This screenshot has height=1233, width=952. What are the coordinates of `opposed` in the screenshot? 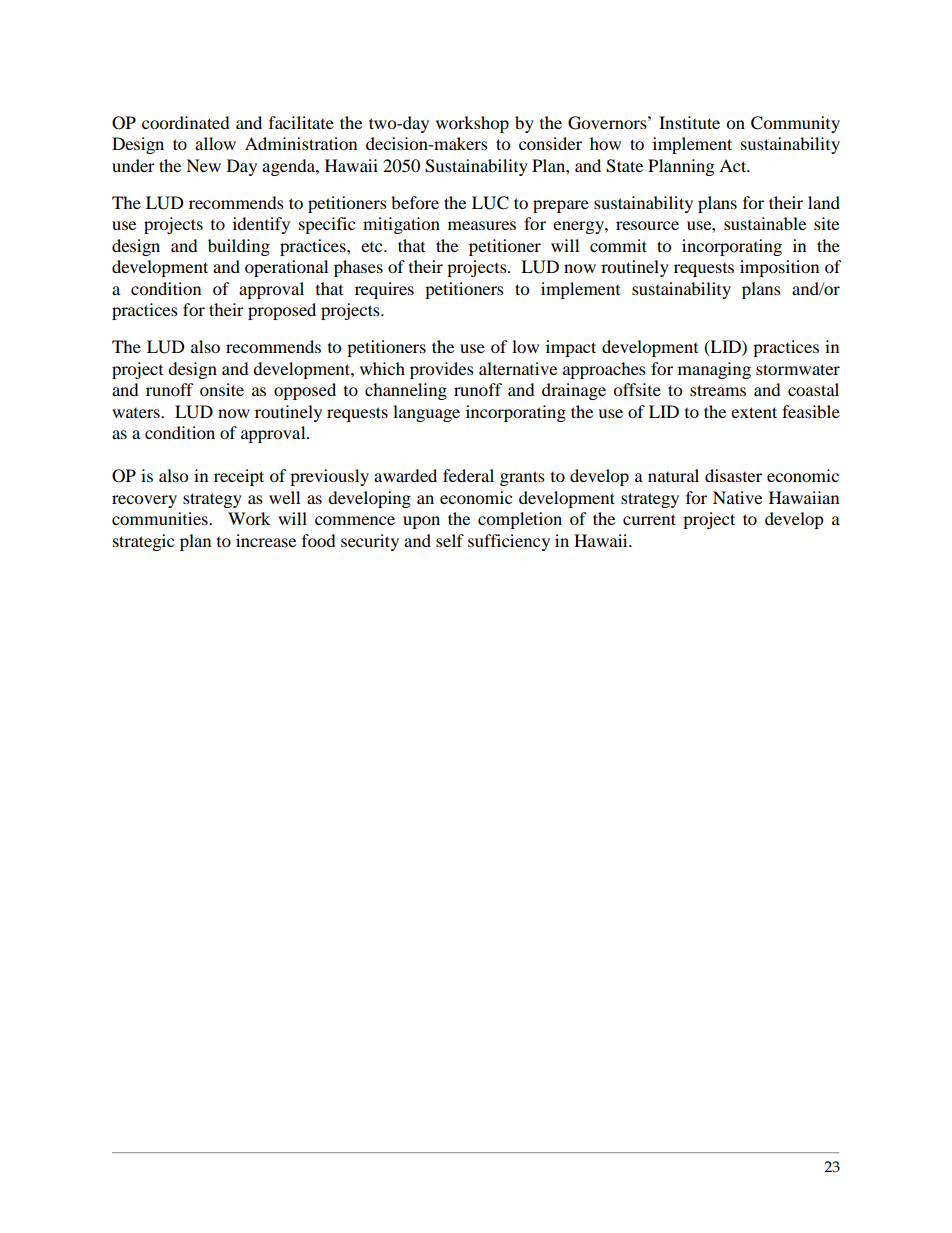 It's located at (305, 391).
